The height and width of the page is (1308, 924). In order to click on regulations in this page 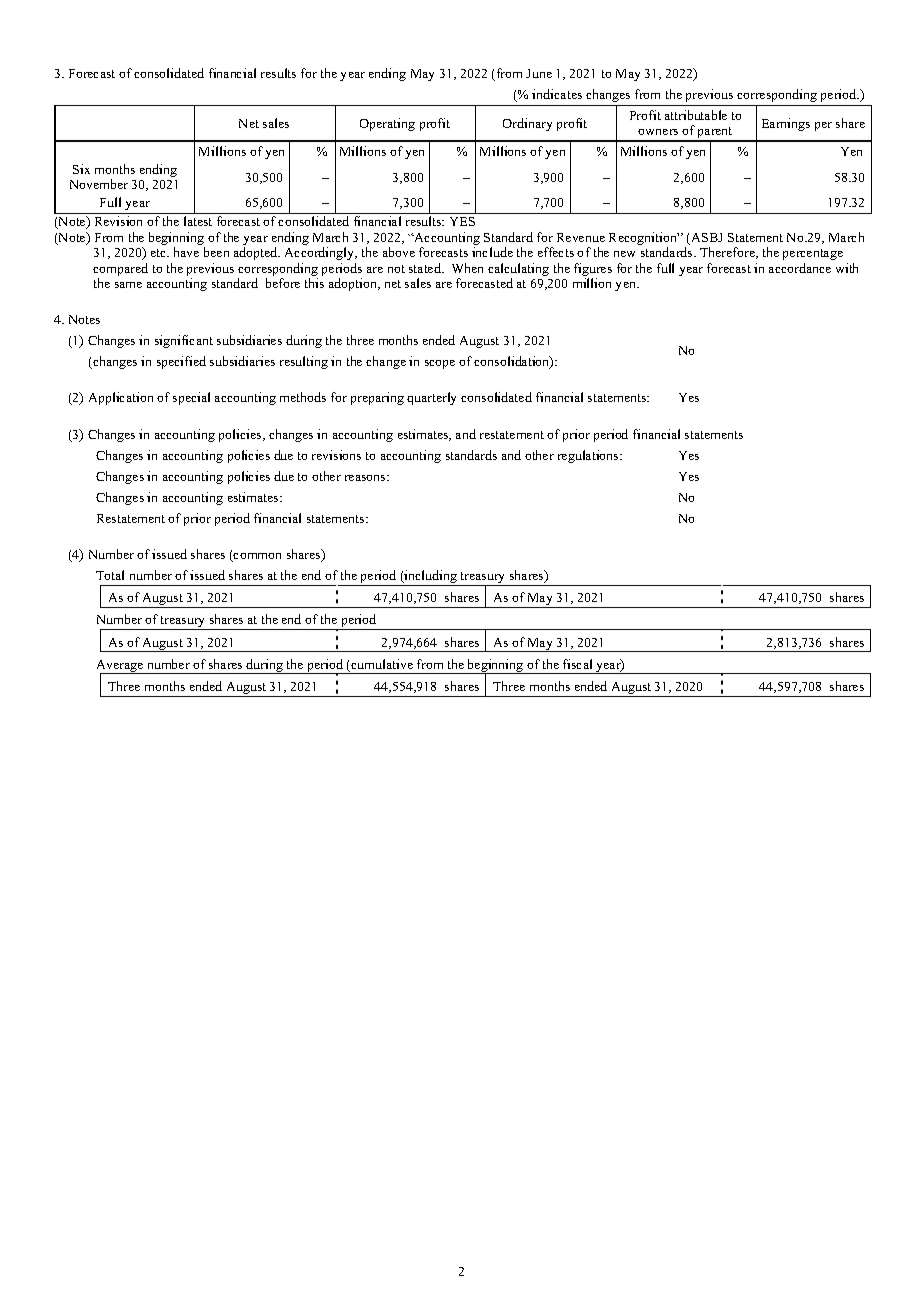, I will do `click(589, 456)`.
